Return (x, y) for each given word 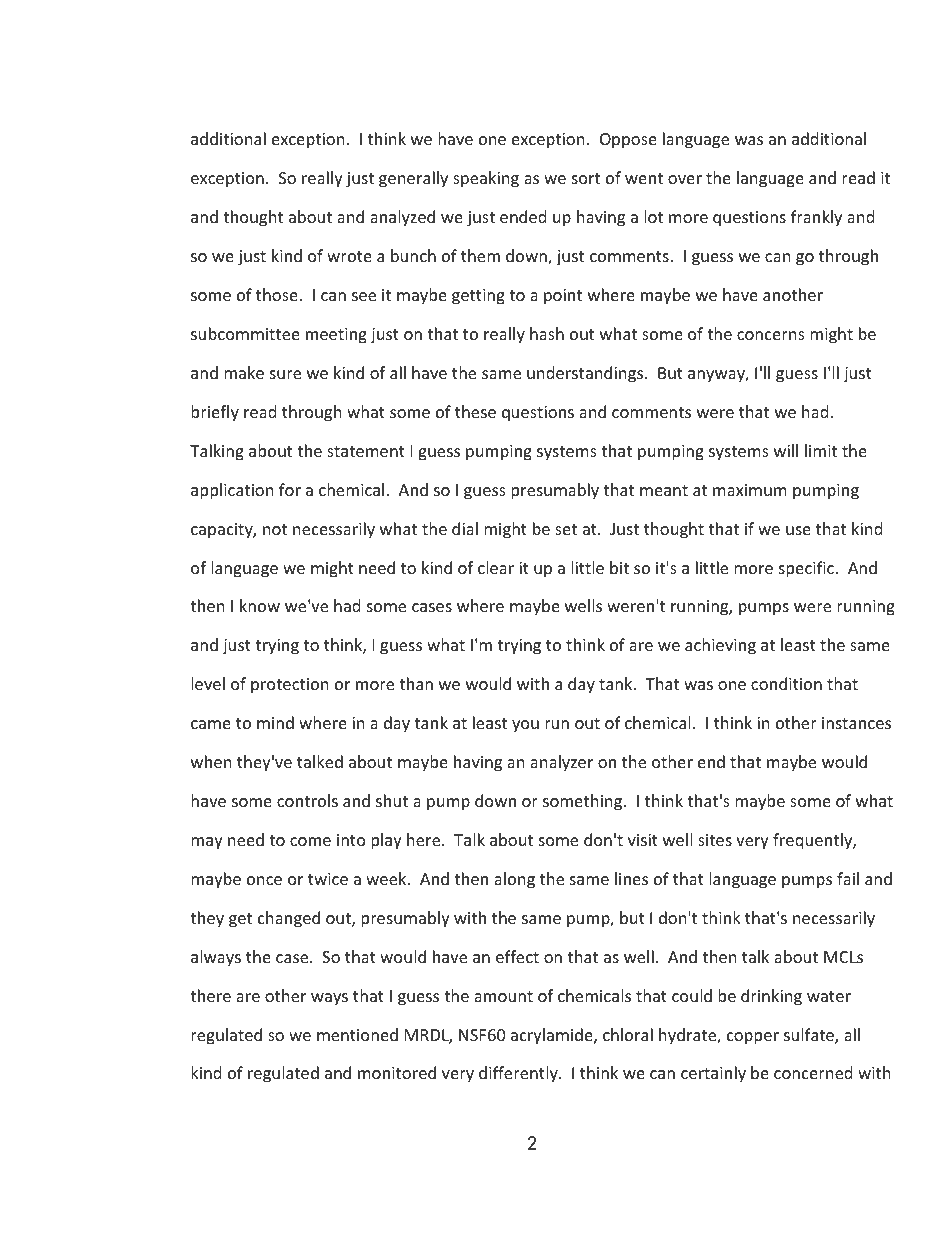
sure (285, 374)
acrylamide (553, 1036)
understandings (586, 374)
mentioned (357, 1034)
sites (715, 840)
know (260, 605)
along (514, 880)
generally (413, 179)
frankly (816, 218)
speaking (486, 179)
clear (496, 567)
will (786, 450)
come (310, 841)
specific (808, 569)
